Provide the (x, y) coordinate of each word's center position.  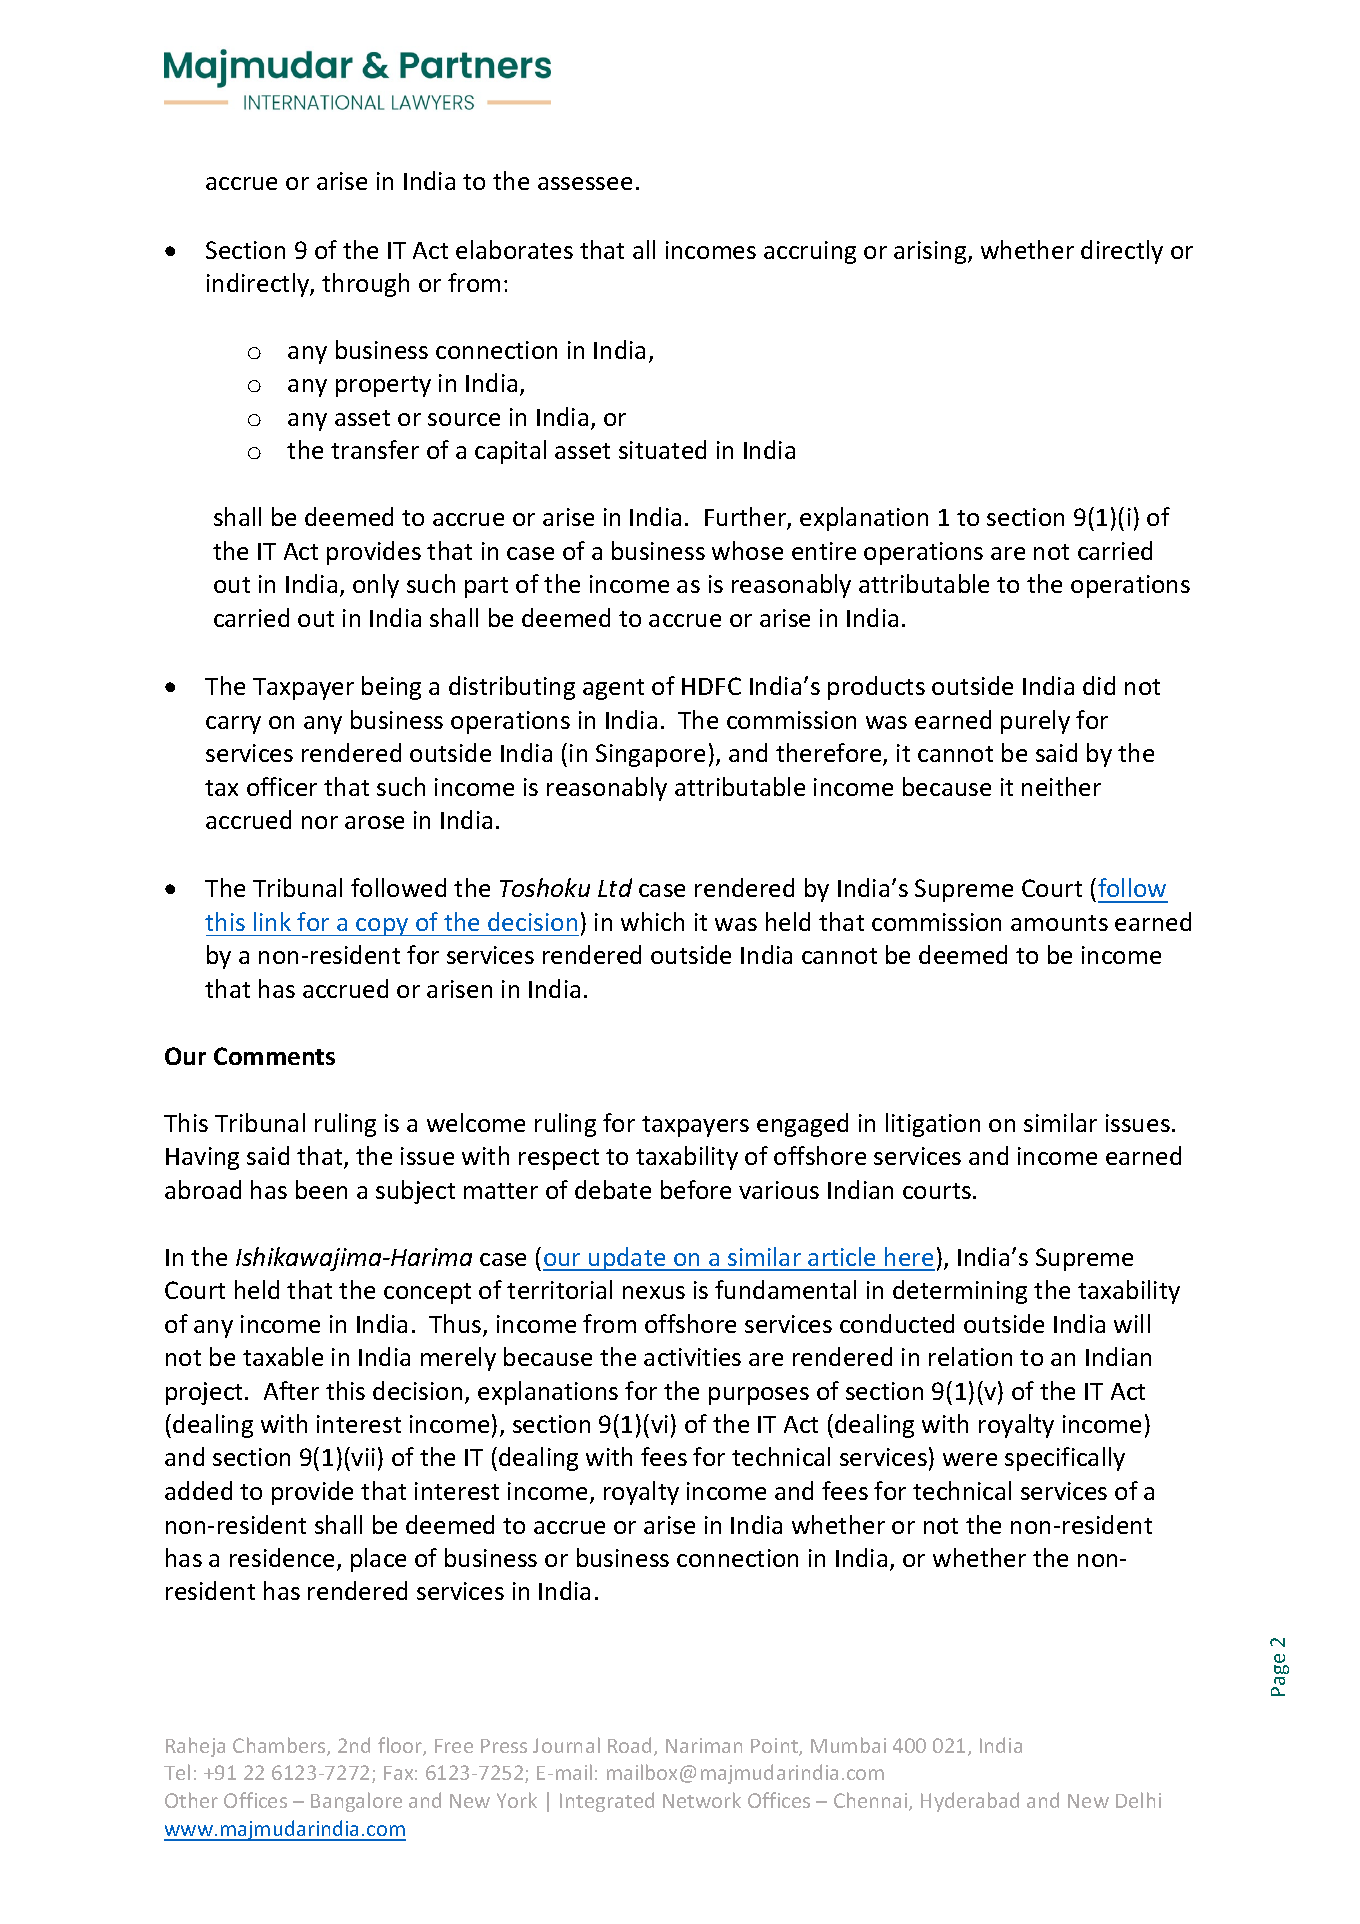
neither (1061, 786)
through (365, 285)
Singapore (650, 755)
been (321, 1189)
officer (282, 786)
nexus (654, 1292)
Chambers (280, 1746)
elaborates (514, 249)
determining (960, 1292)
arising (931, 252)
